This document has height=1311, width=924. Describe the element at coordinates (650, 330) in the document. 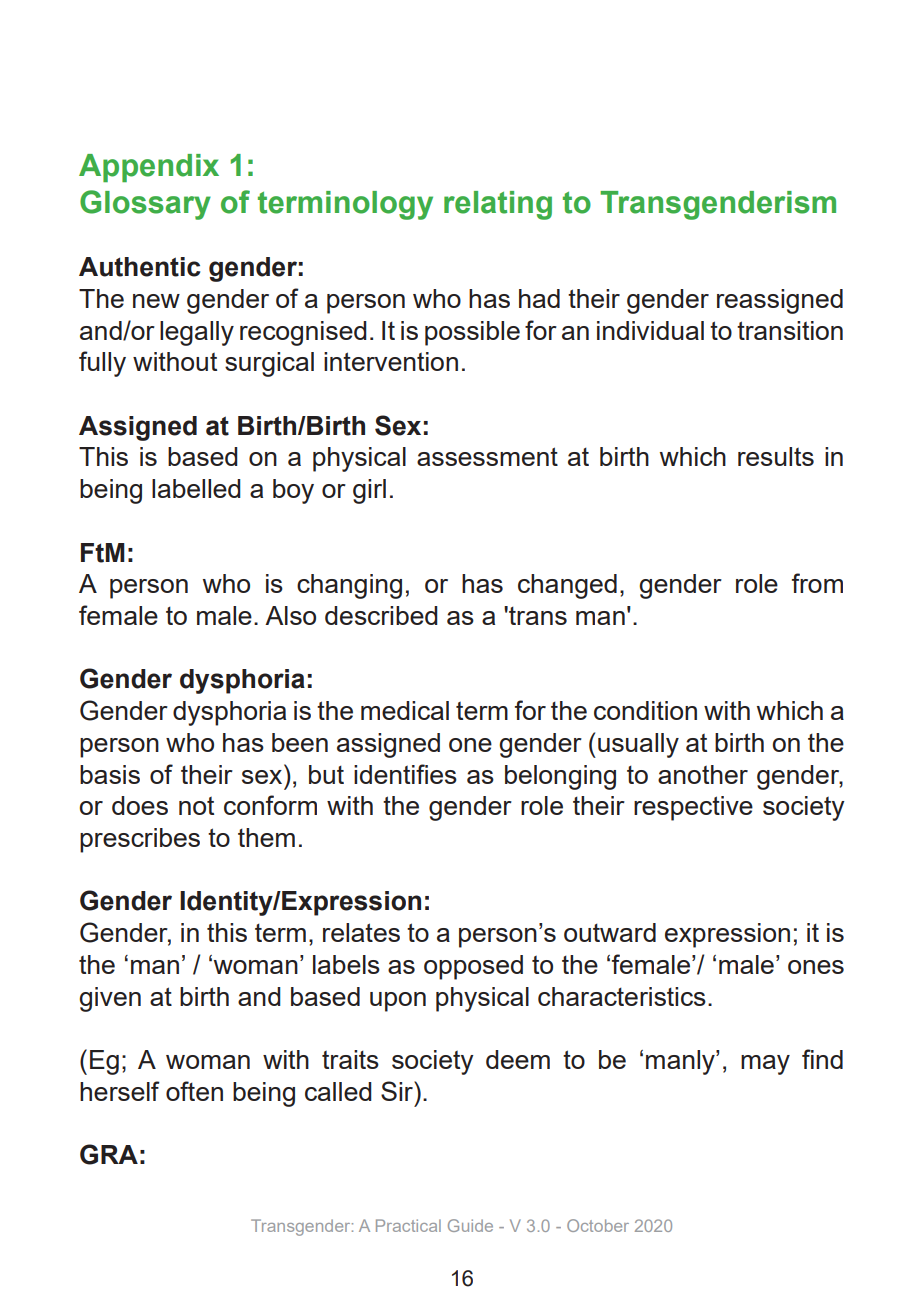

I see `individual` at that location.
